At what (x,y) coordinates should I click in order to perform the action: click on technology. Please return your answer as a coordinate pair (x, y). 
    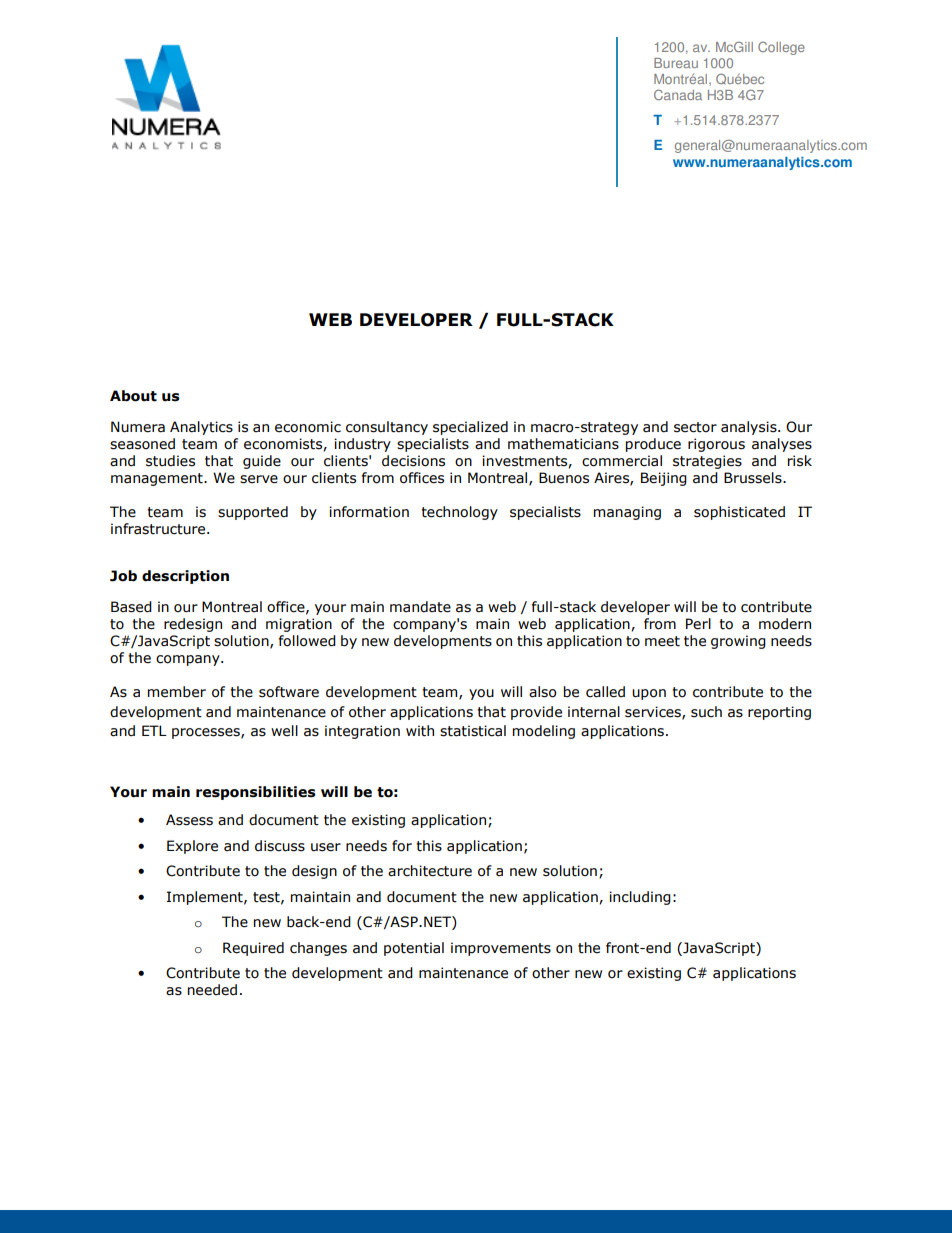
    Looking at the image, I should click on (459, 513).
